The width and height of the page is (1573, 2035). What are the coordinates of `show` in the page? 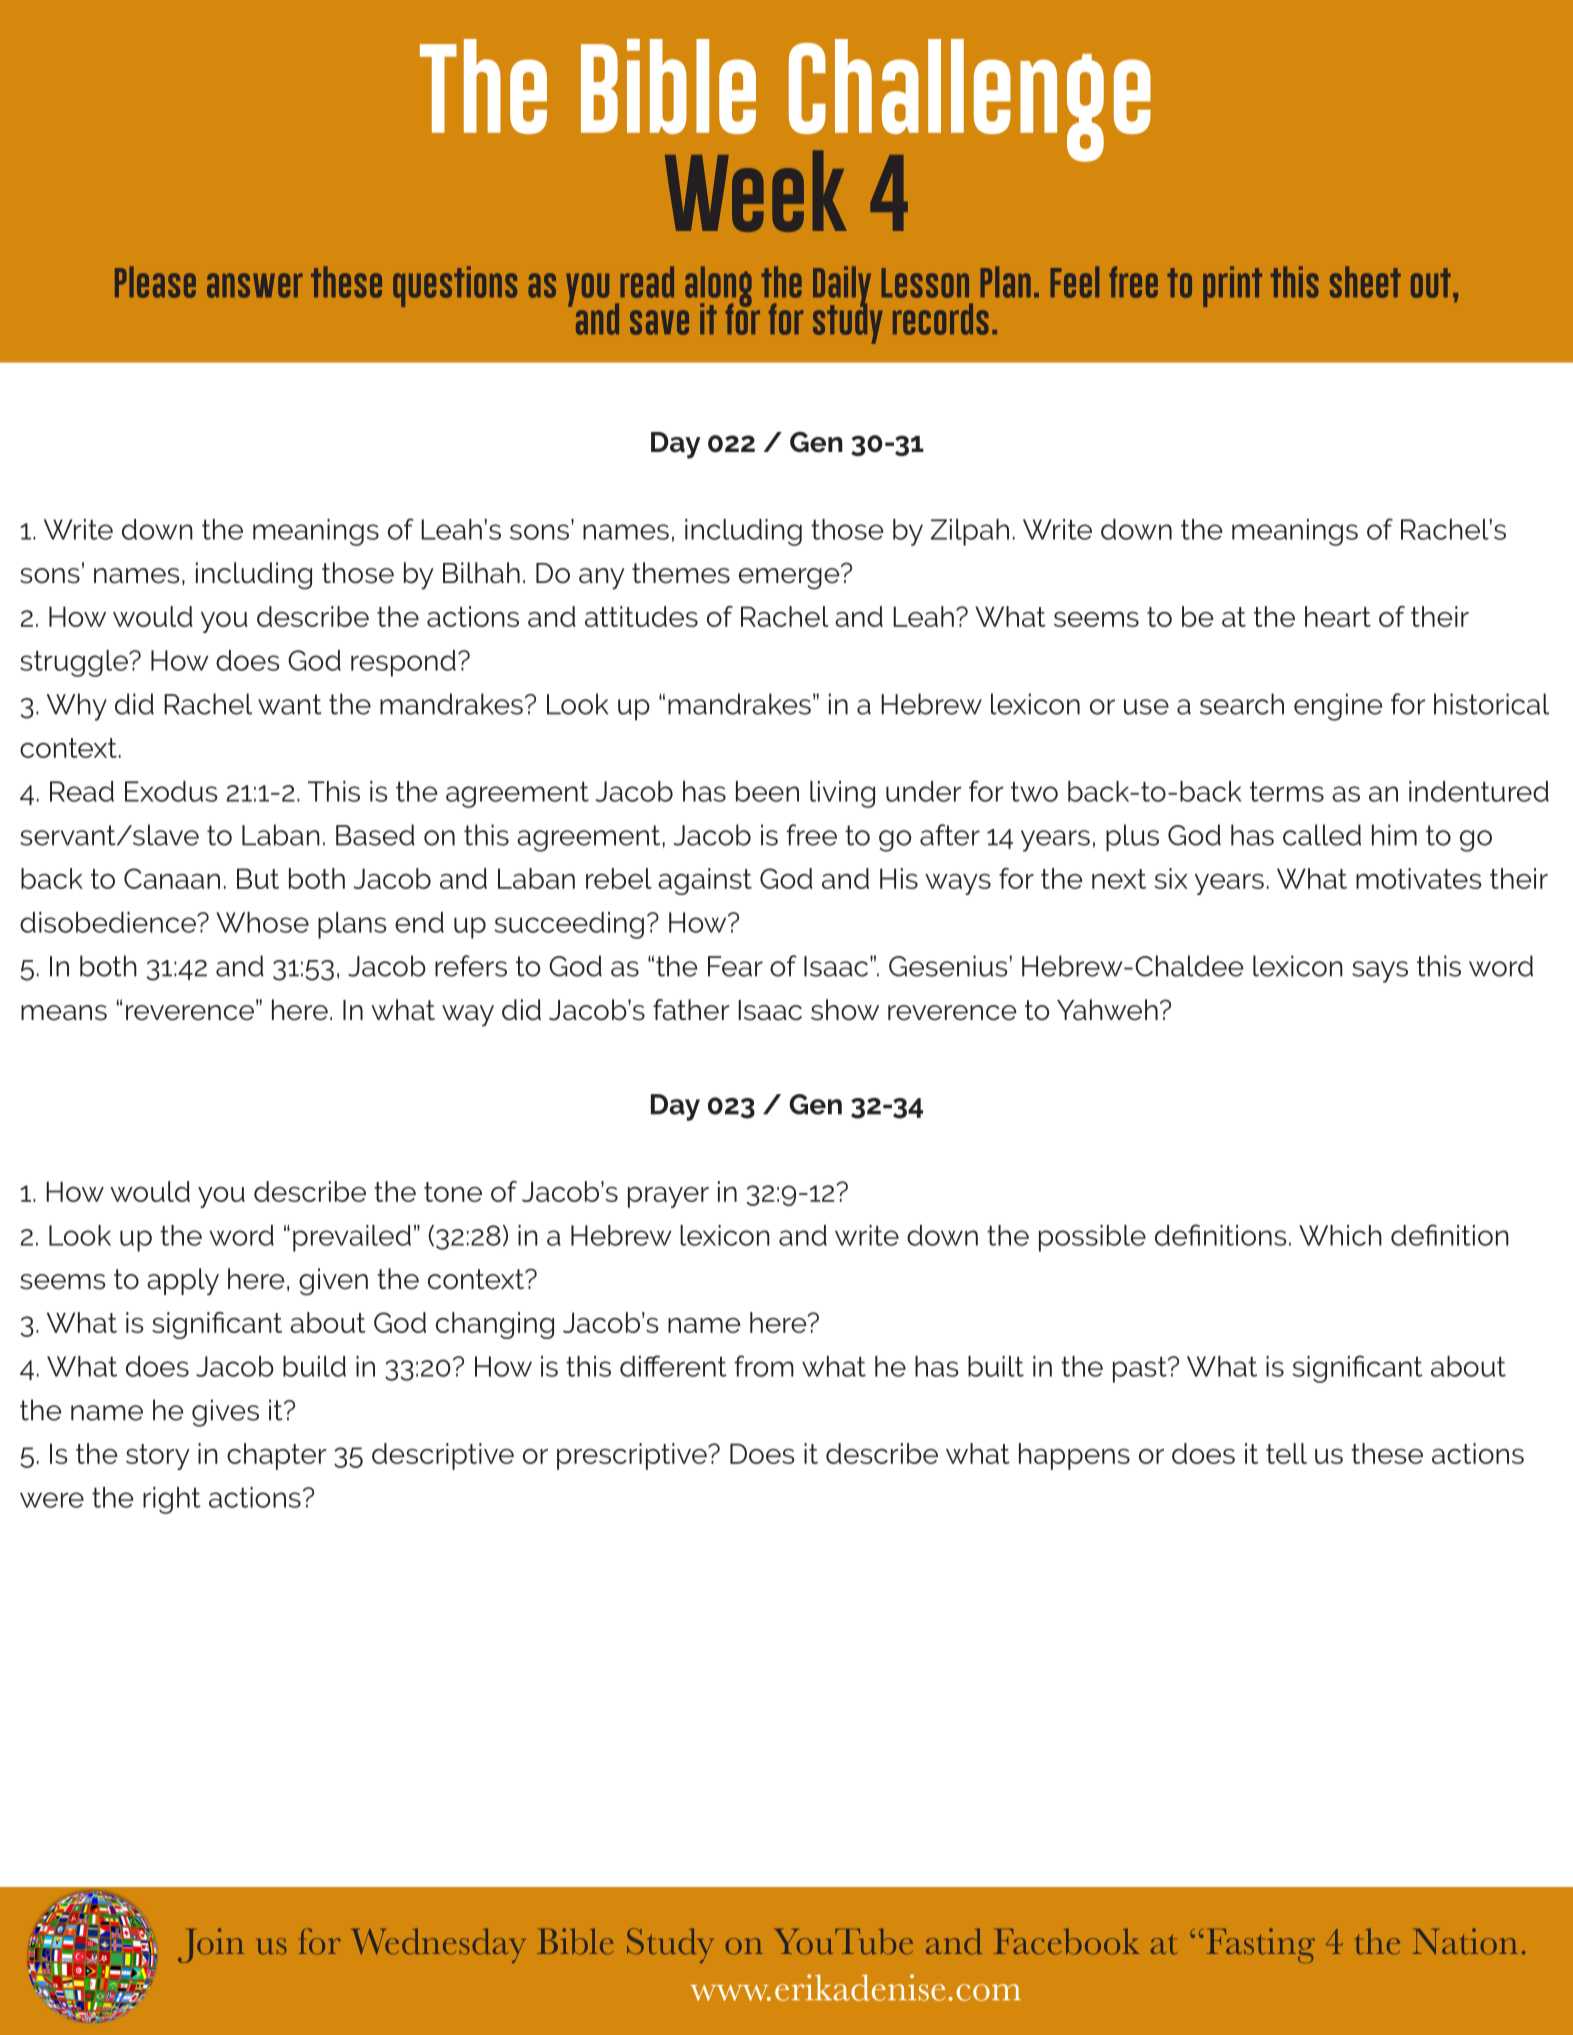 It's located at (845, 1010).
